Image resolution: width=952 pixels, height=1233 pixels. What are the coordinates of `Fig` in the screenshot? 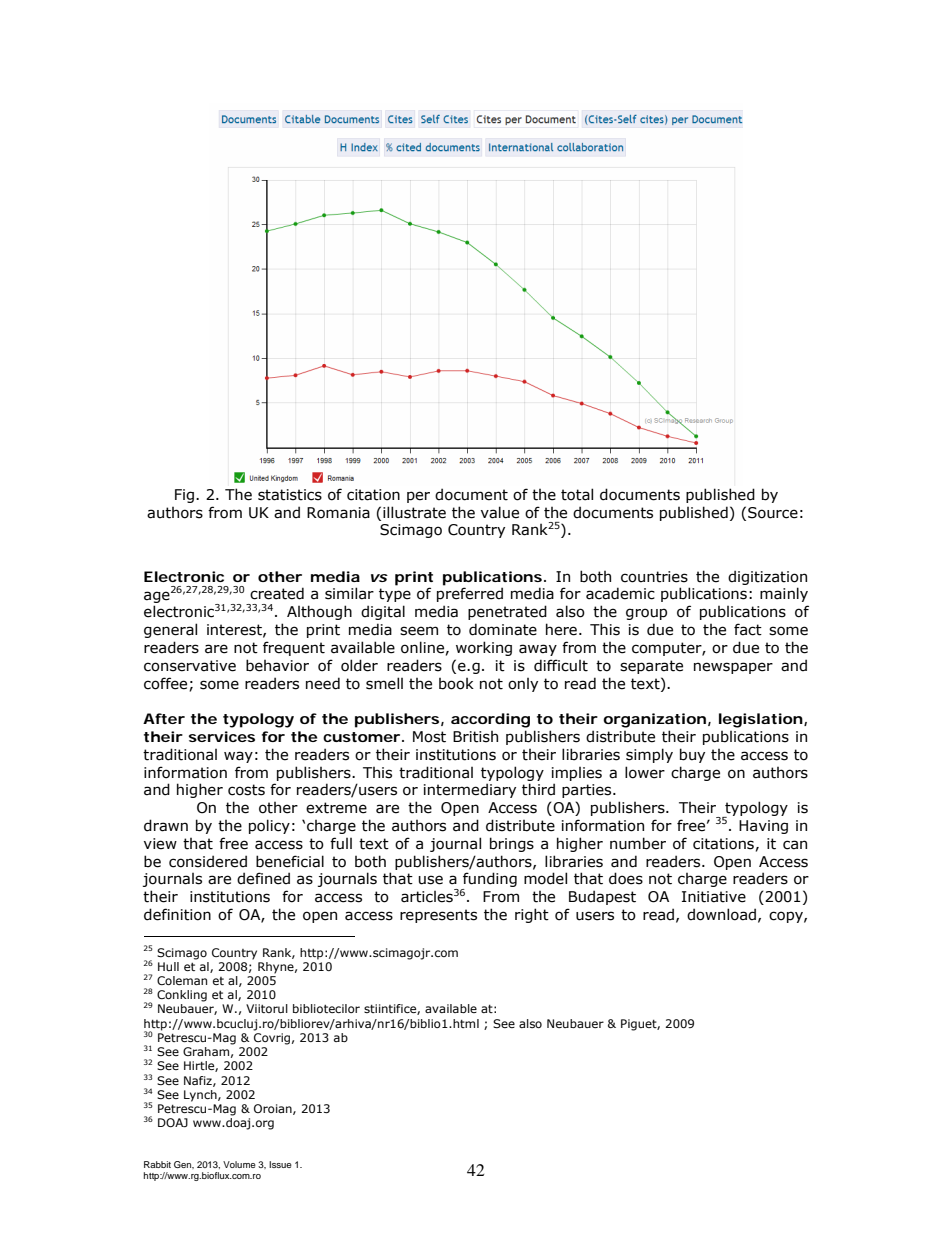 It's located at (184, 496).
